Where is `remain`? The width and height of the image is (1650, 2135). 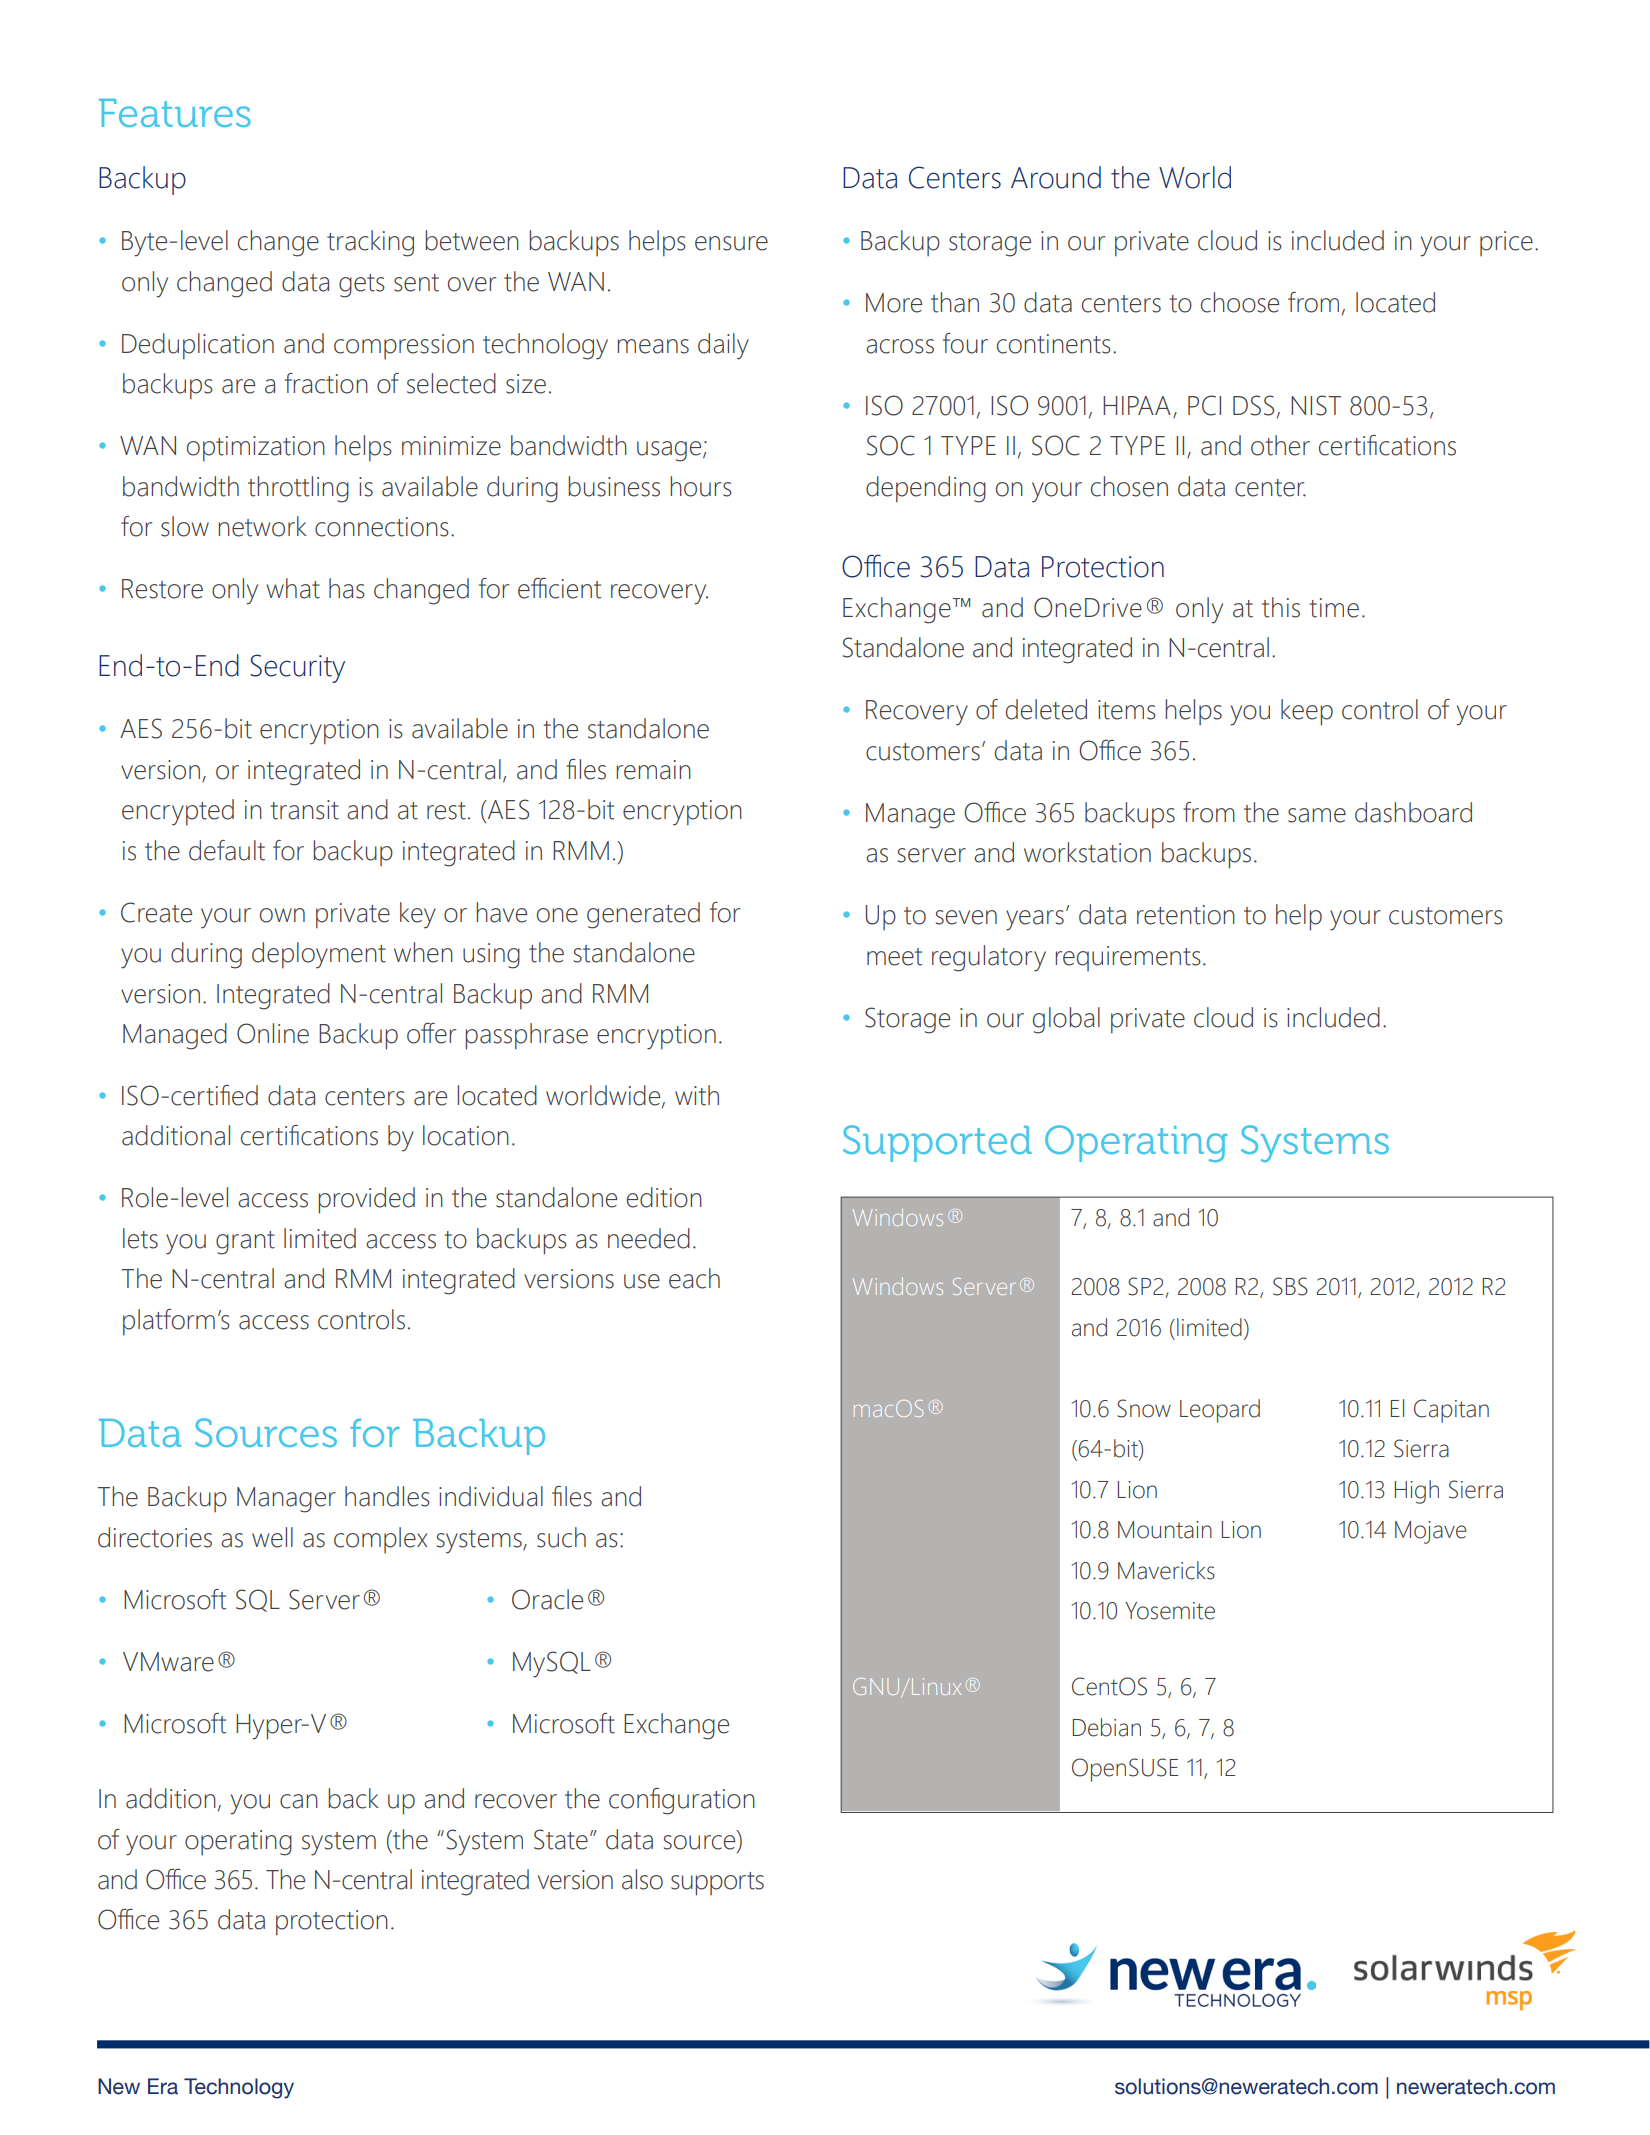 remain is located at coordinates (653, 770).
